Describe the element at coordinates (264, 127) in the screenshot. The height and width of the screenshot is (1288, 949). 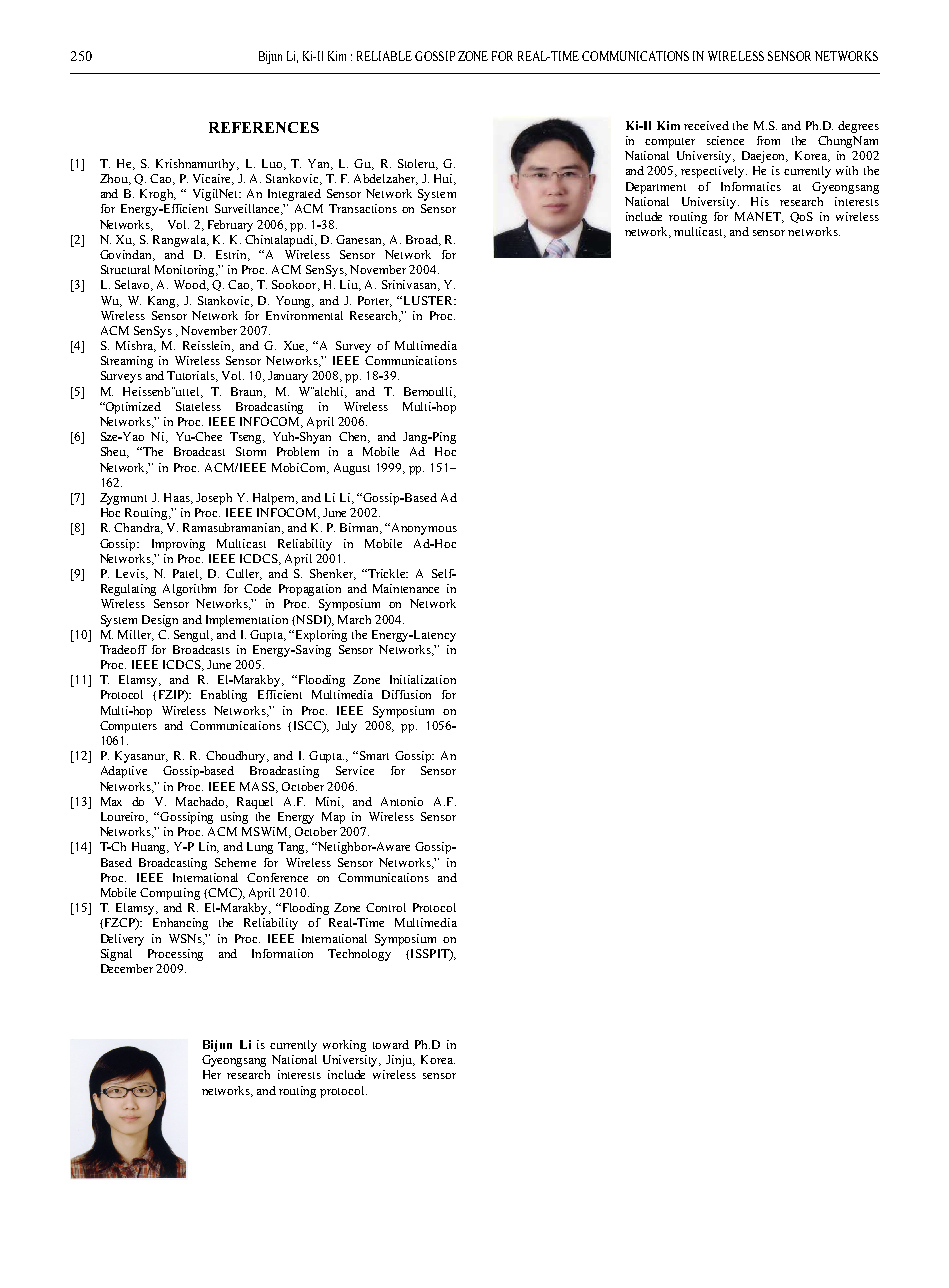
I see `REFERENCES` at that location.
